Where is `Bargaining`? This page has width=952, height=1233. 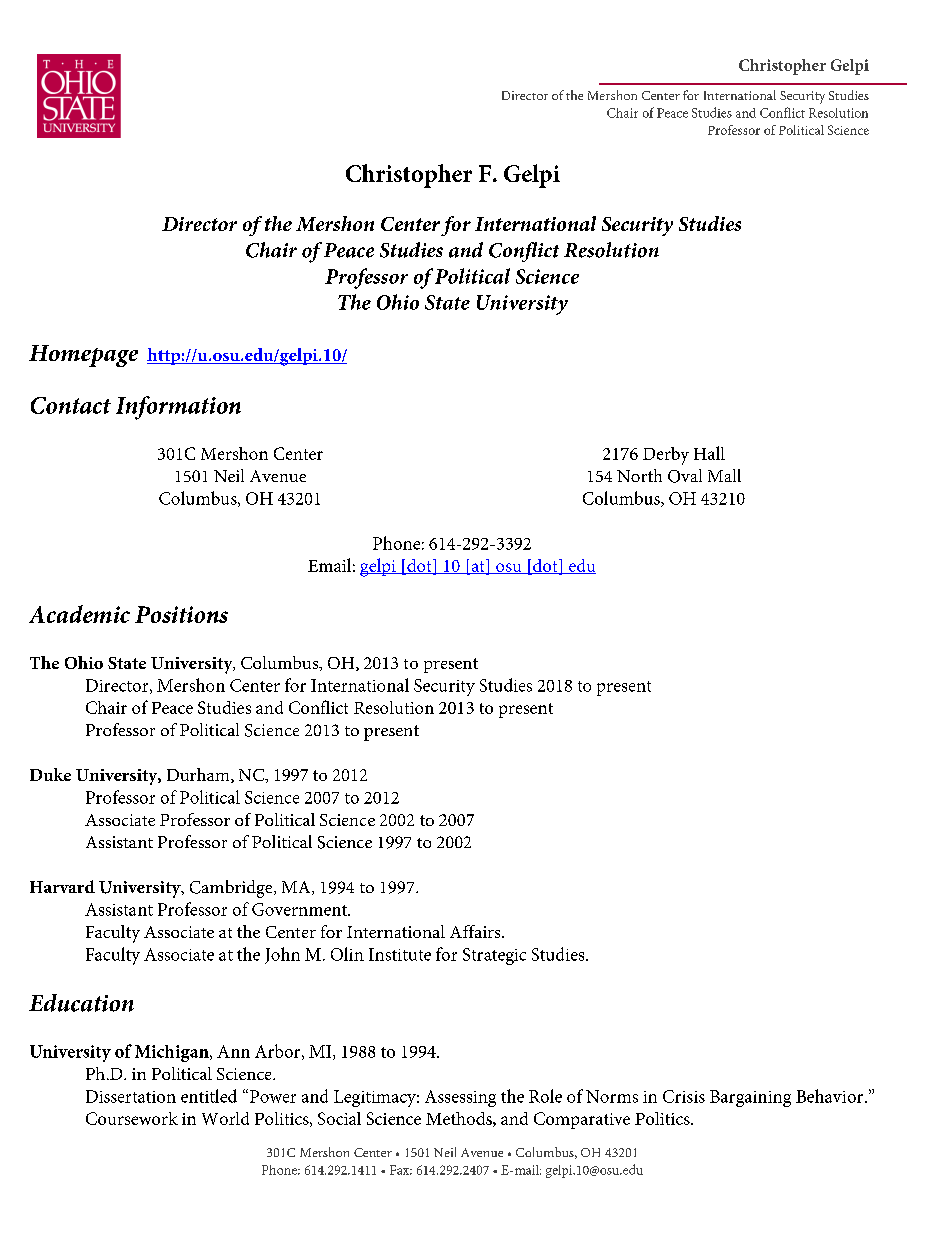
Bargaining is located at coordinates (750, 1098).
